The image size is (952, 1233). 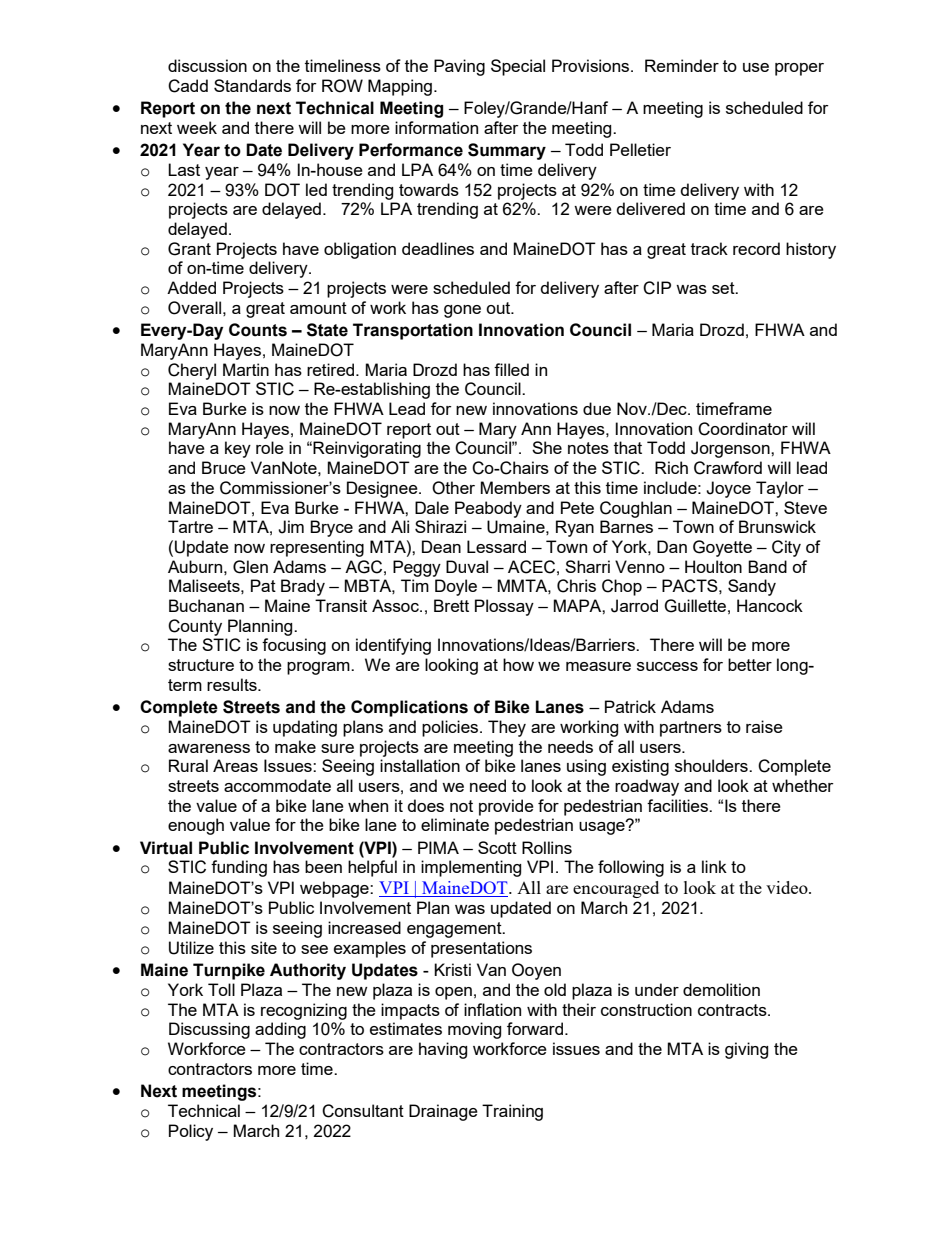 I want to click on implementing, so click(x=471, y=868).
